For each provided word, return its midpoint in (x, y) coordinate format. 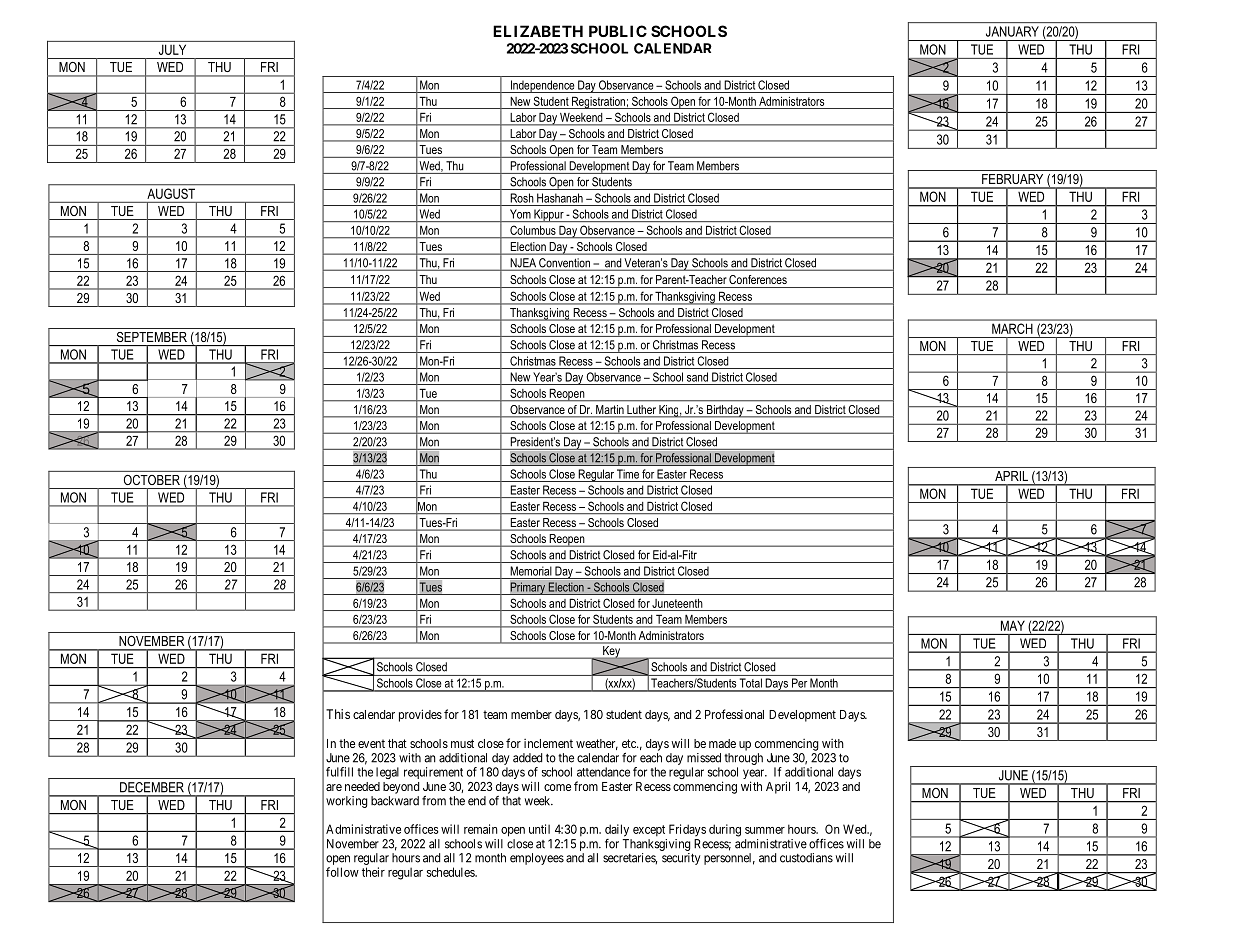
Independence (542, 86)
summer (765, 830)
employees (537, 859)
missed (704, 758)
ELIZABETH (538, 31)
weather (597, 744)
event (371, 743)
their (373, 872)
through (743, 759)
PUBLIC (618, 31)
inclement (548, 743)
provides (420, 715)
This (338, 714)
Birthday (725, 411)
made (722, 743)
